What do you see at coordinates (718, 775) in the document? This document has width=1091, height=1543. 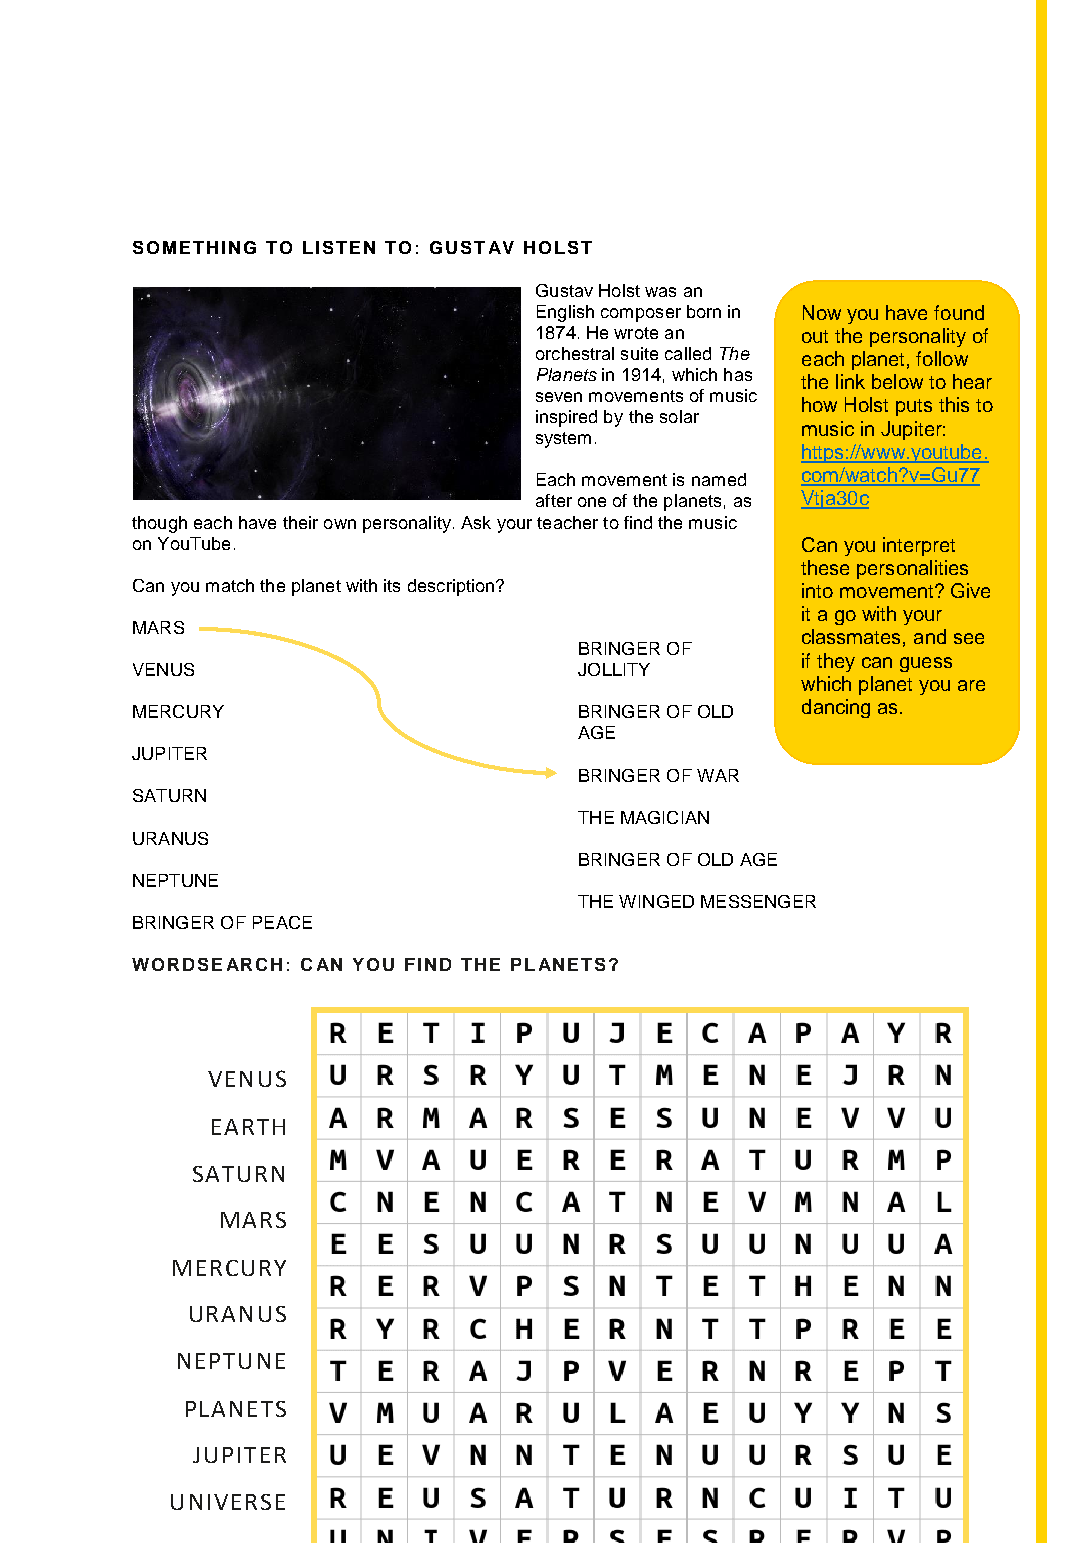 I see `WAR` at bounding box center [718, 775].
